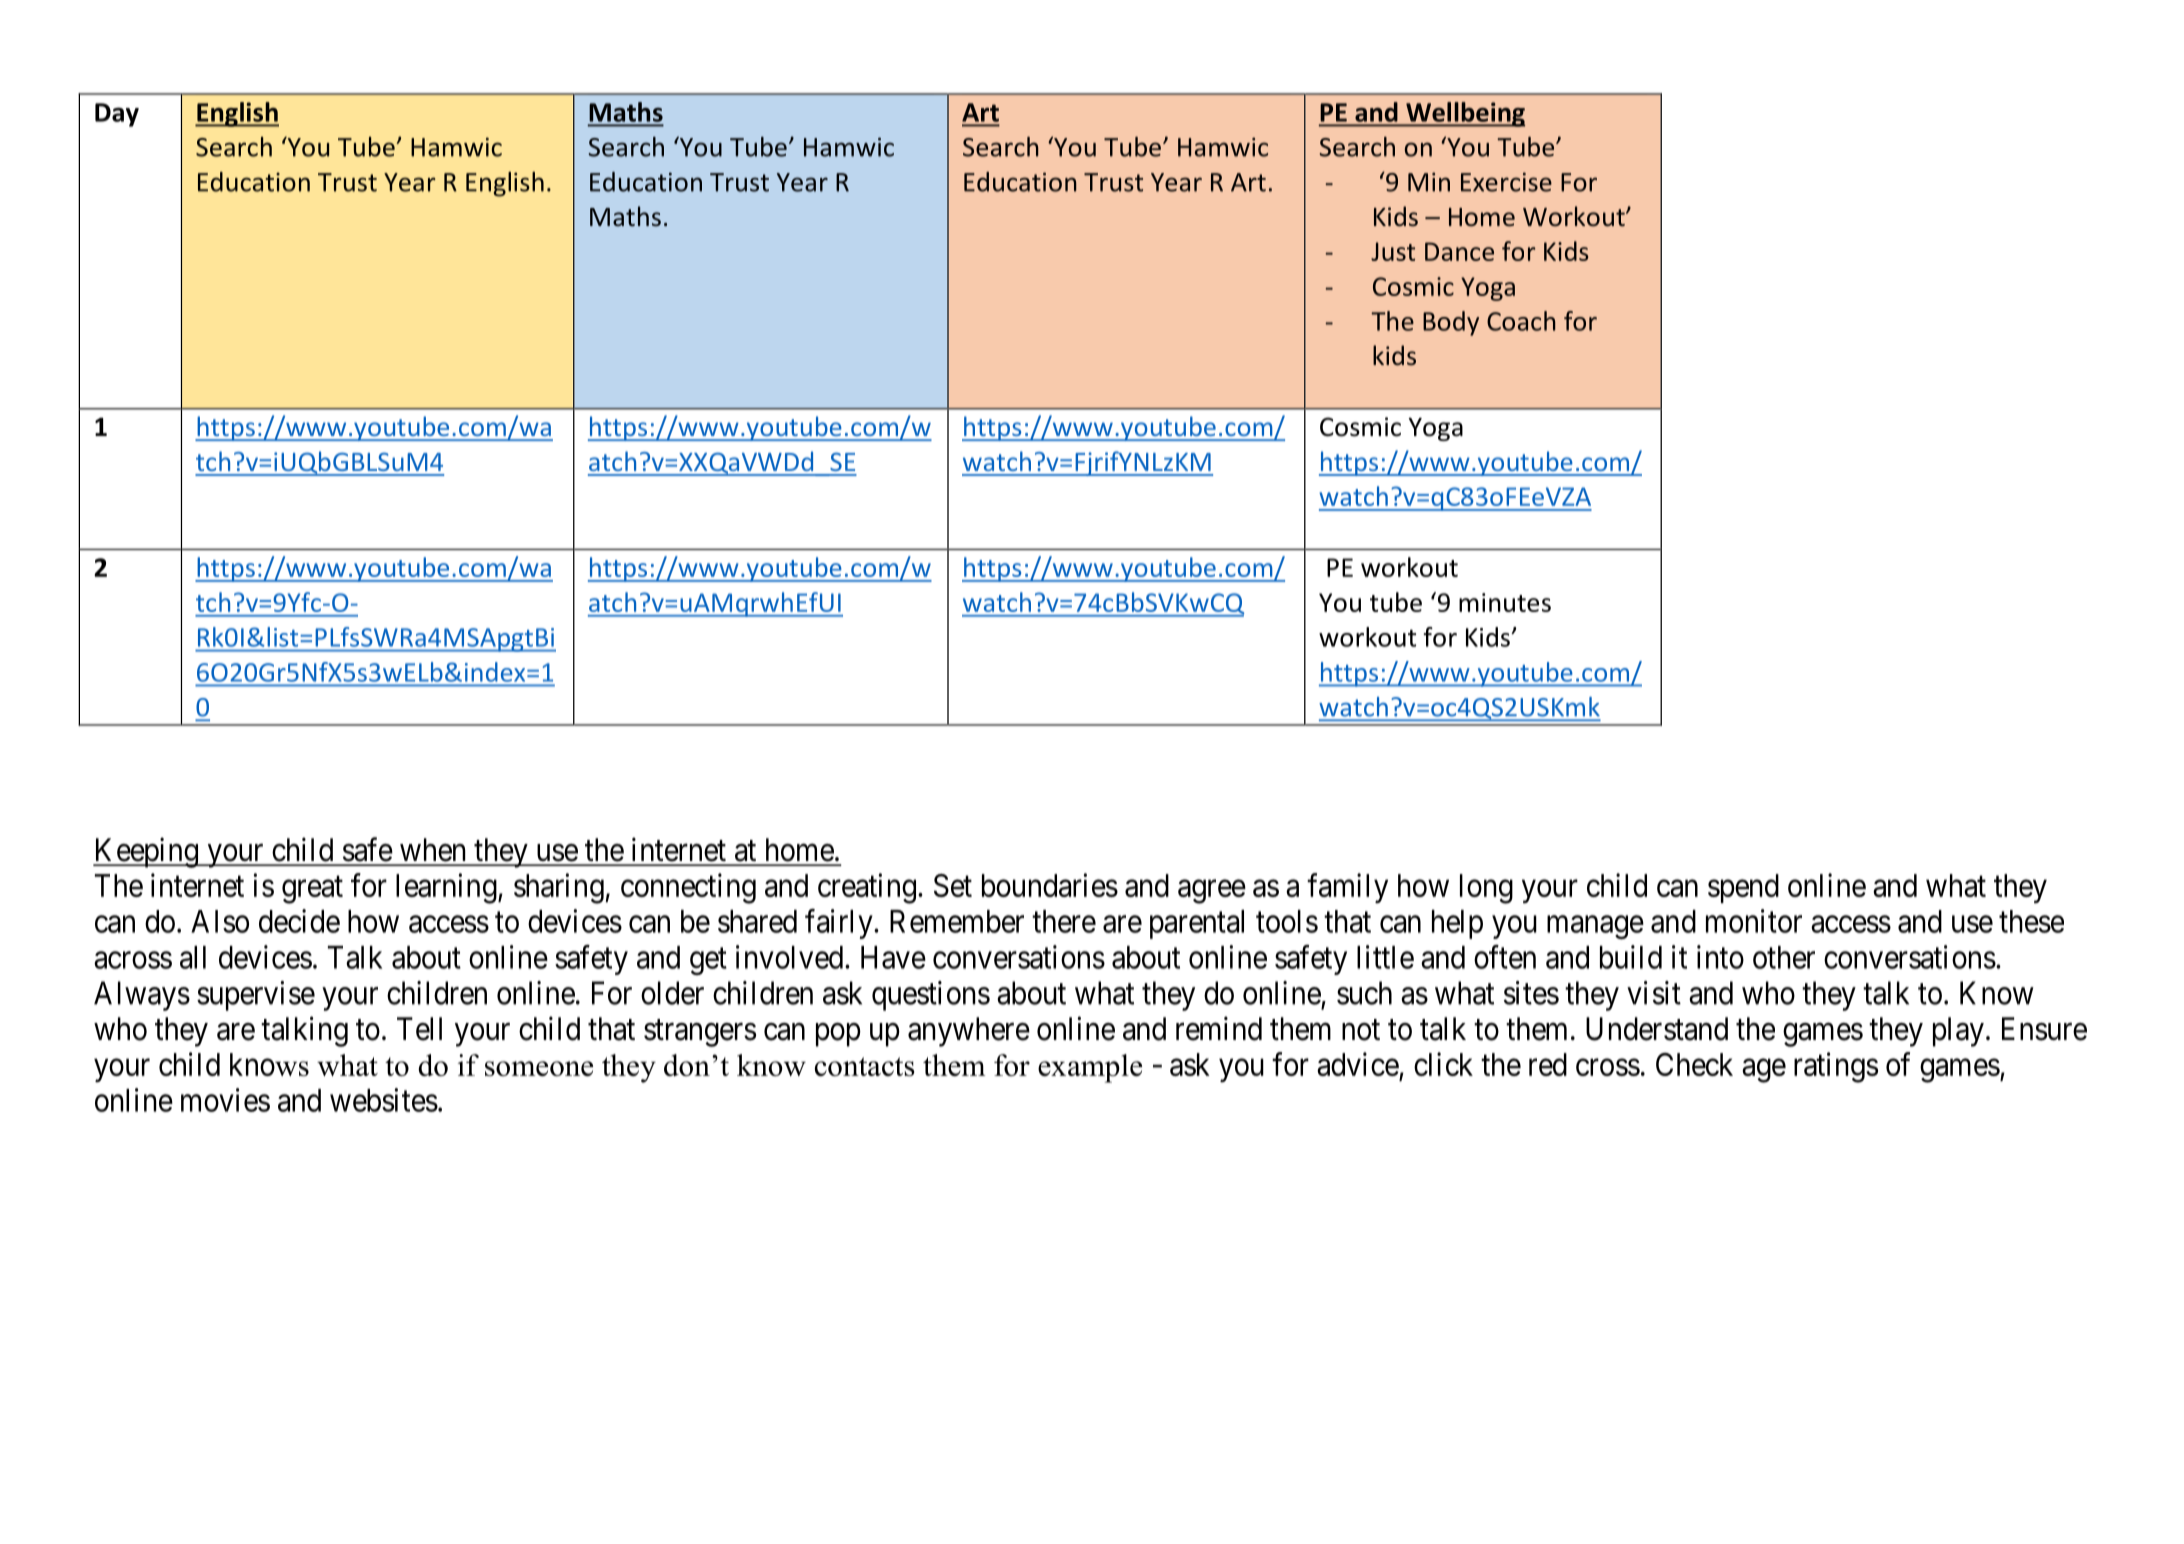 This screenshot has height=1544, width=2184. I want to click on Wellbeing, so click(1464, 114).
